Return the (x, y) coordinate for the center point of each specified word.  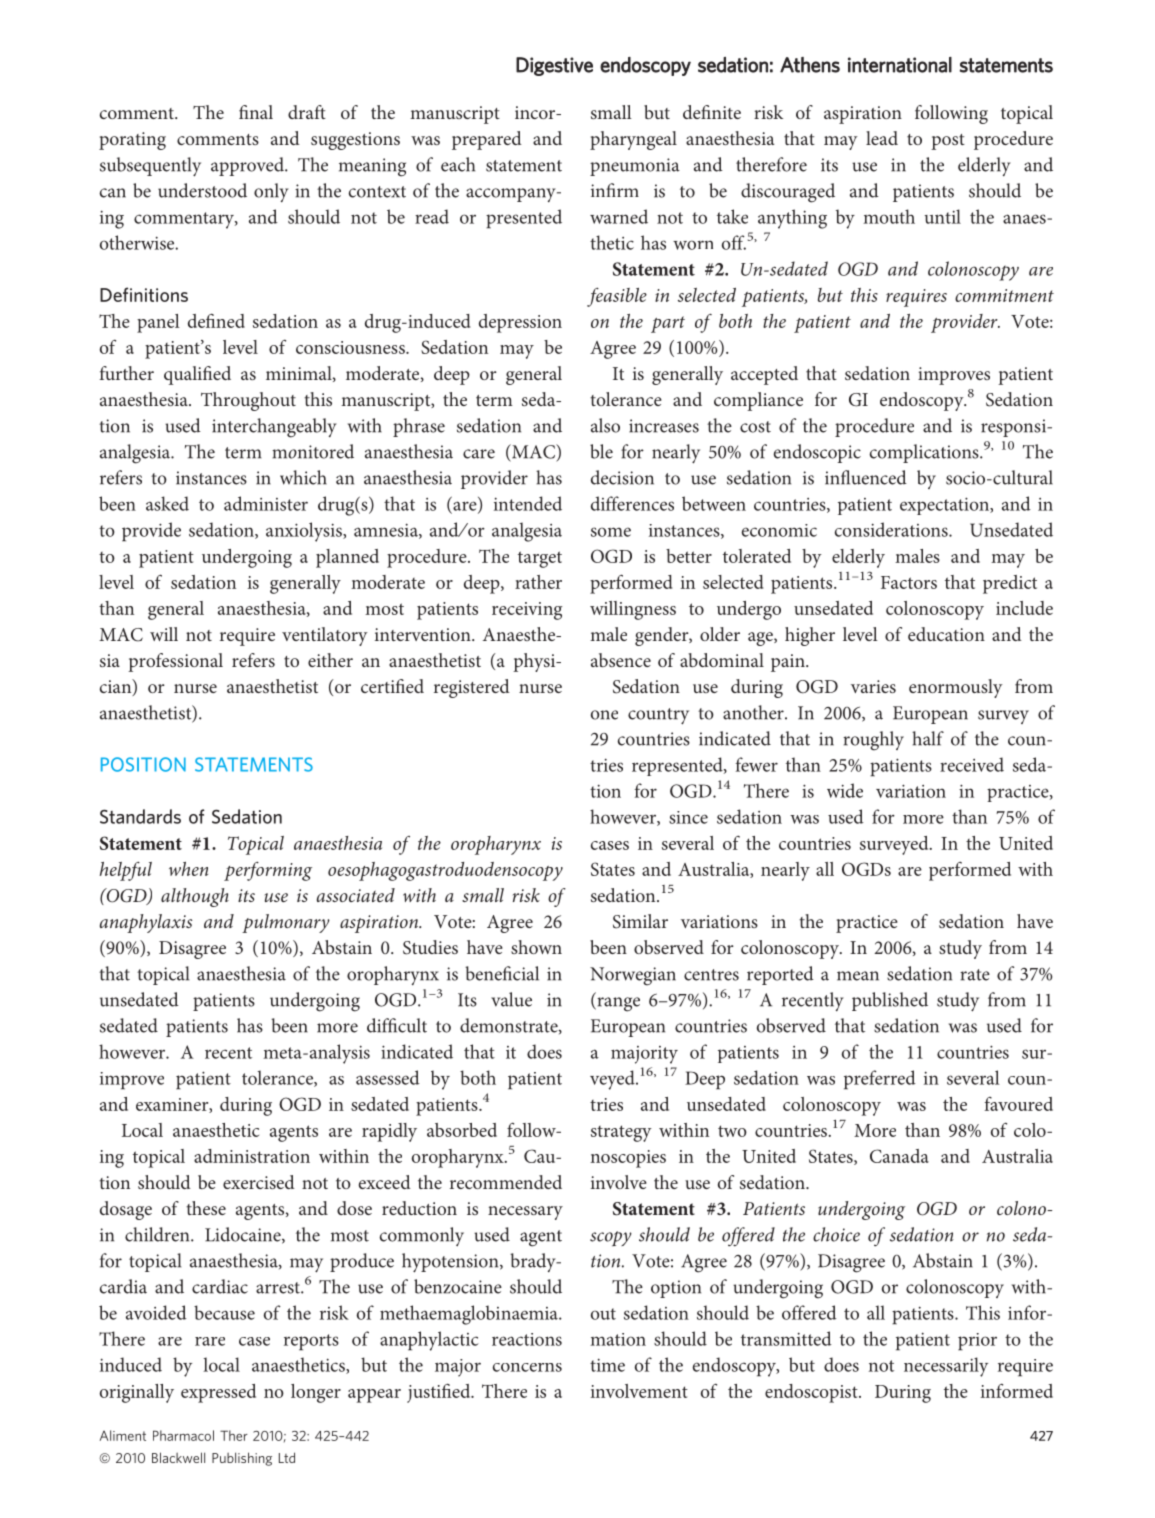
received (972, 764)
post (948, 142)
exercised (259, 1182)
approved (248, 166)
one (604, 715)
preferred (880, 1080)
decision (622, 477)
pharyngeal (633, 140)
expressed (218, 1393)
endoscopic (817, 453)
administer (266, 503)
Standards (140, 816)
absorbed (462, 1130)
